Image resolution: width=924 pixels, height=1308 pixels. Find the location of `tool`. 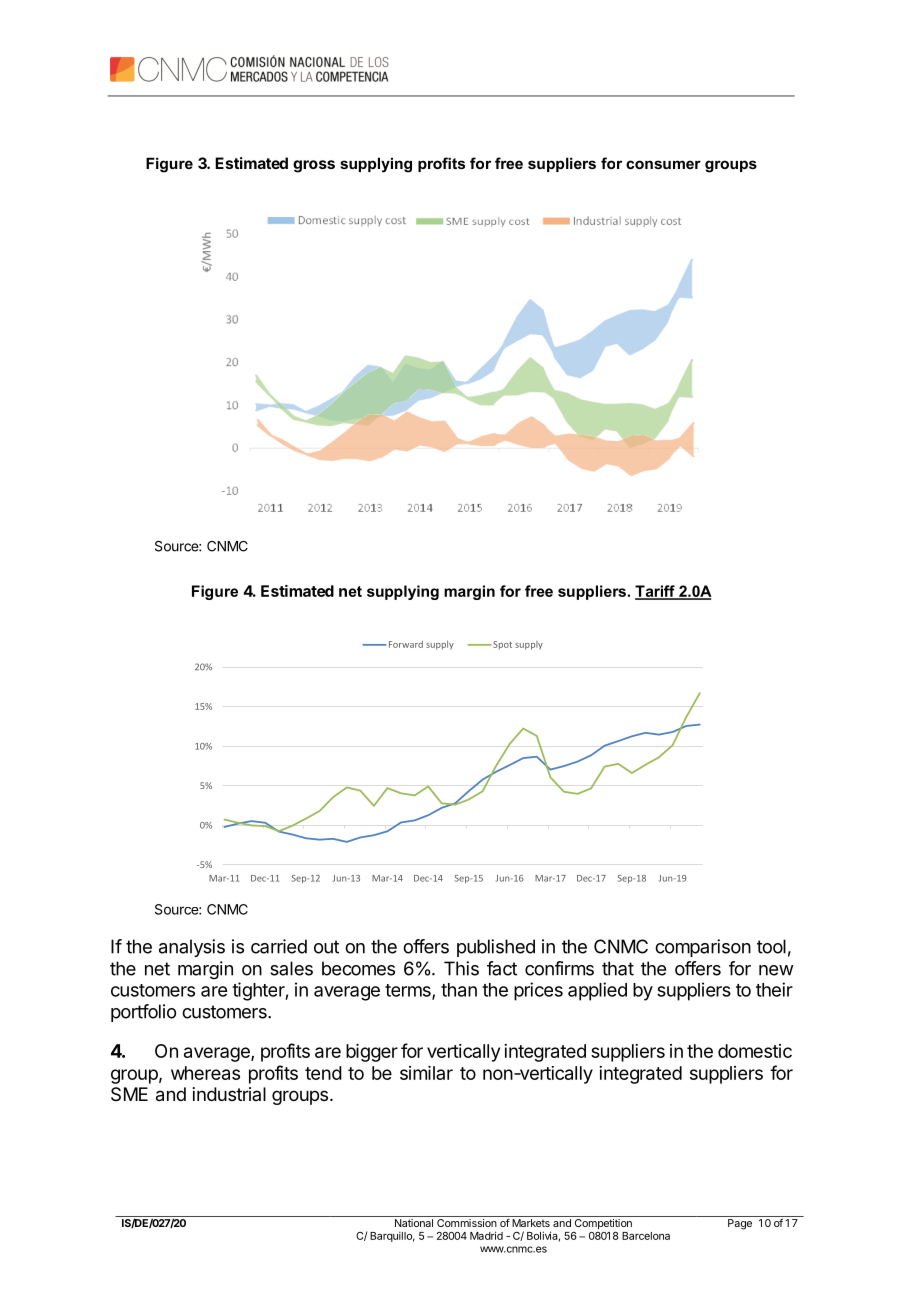

tool is located at coordinates (771, 946).
